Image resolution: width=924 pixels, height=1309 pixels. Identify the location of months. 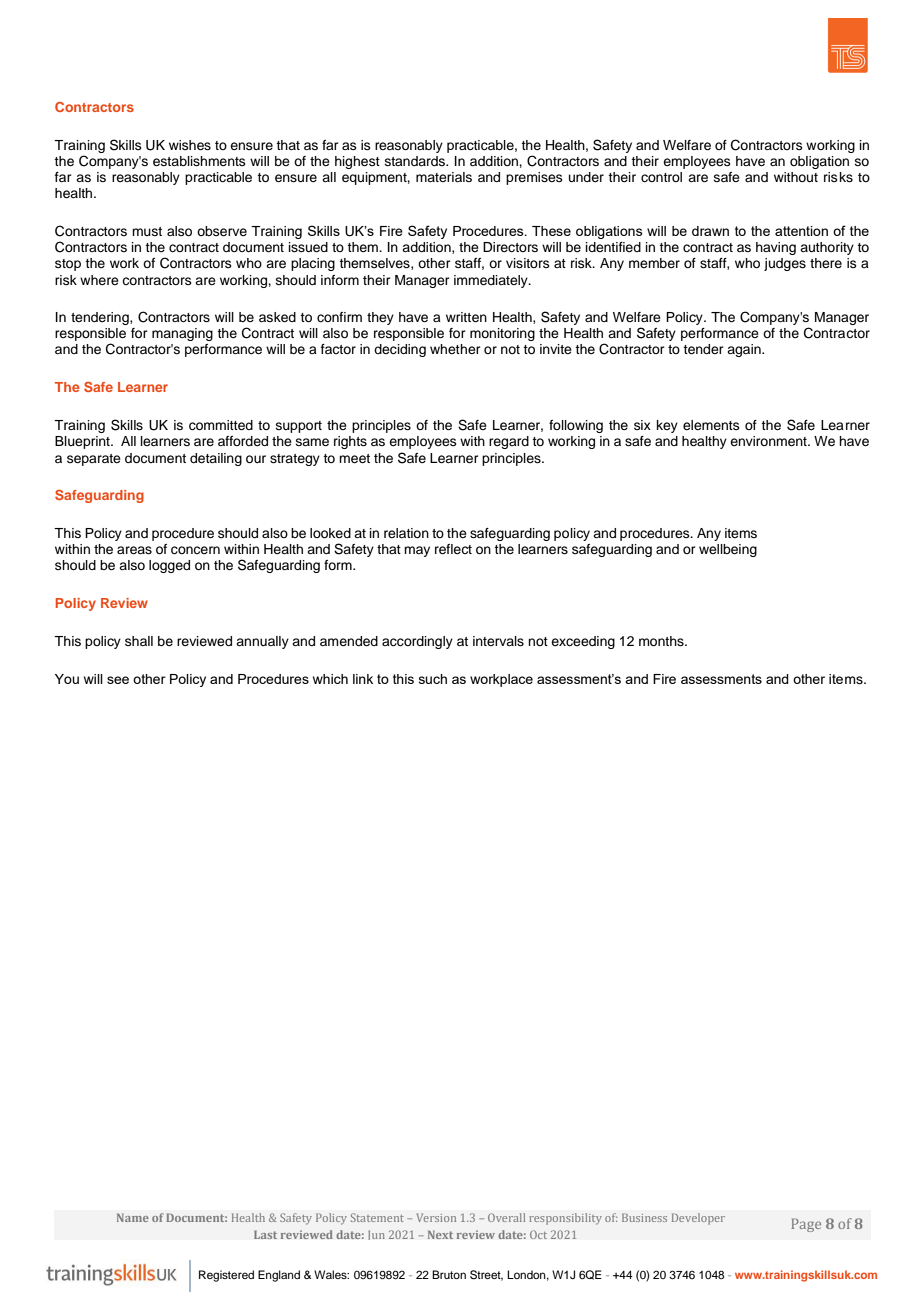
(662, 641).
